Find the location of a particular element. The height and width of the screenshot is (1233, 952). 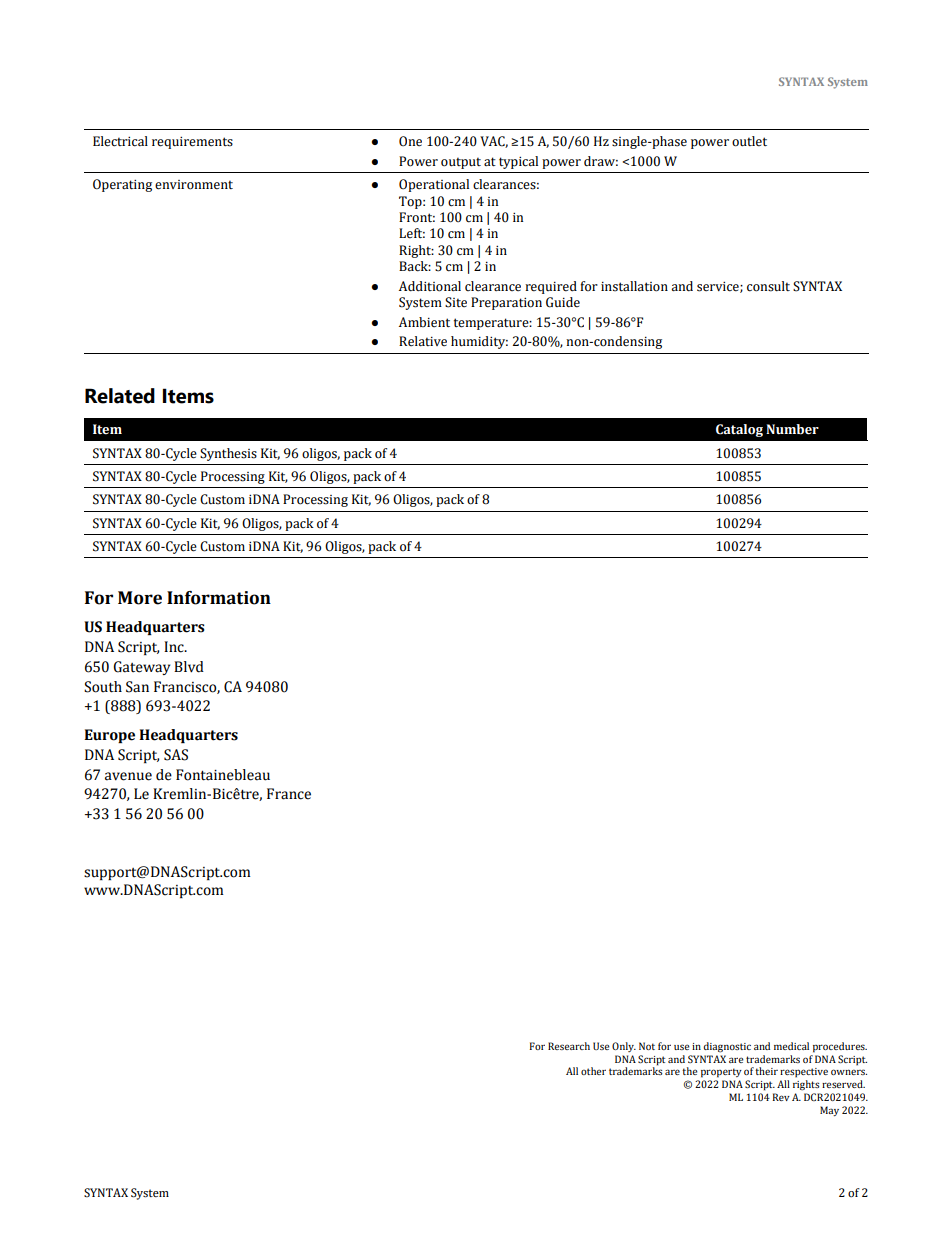

Information is located at coordinates (219, 598).
